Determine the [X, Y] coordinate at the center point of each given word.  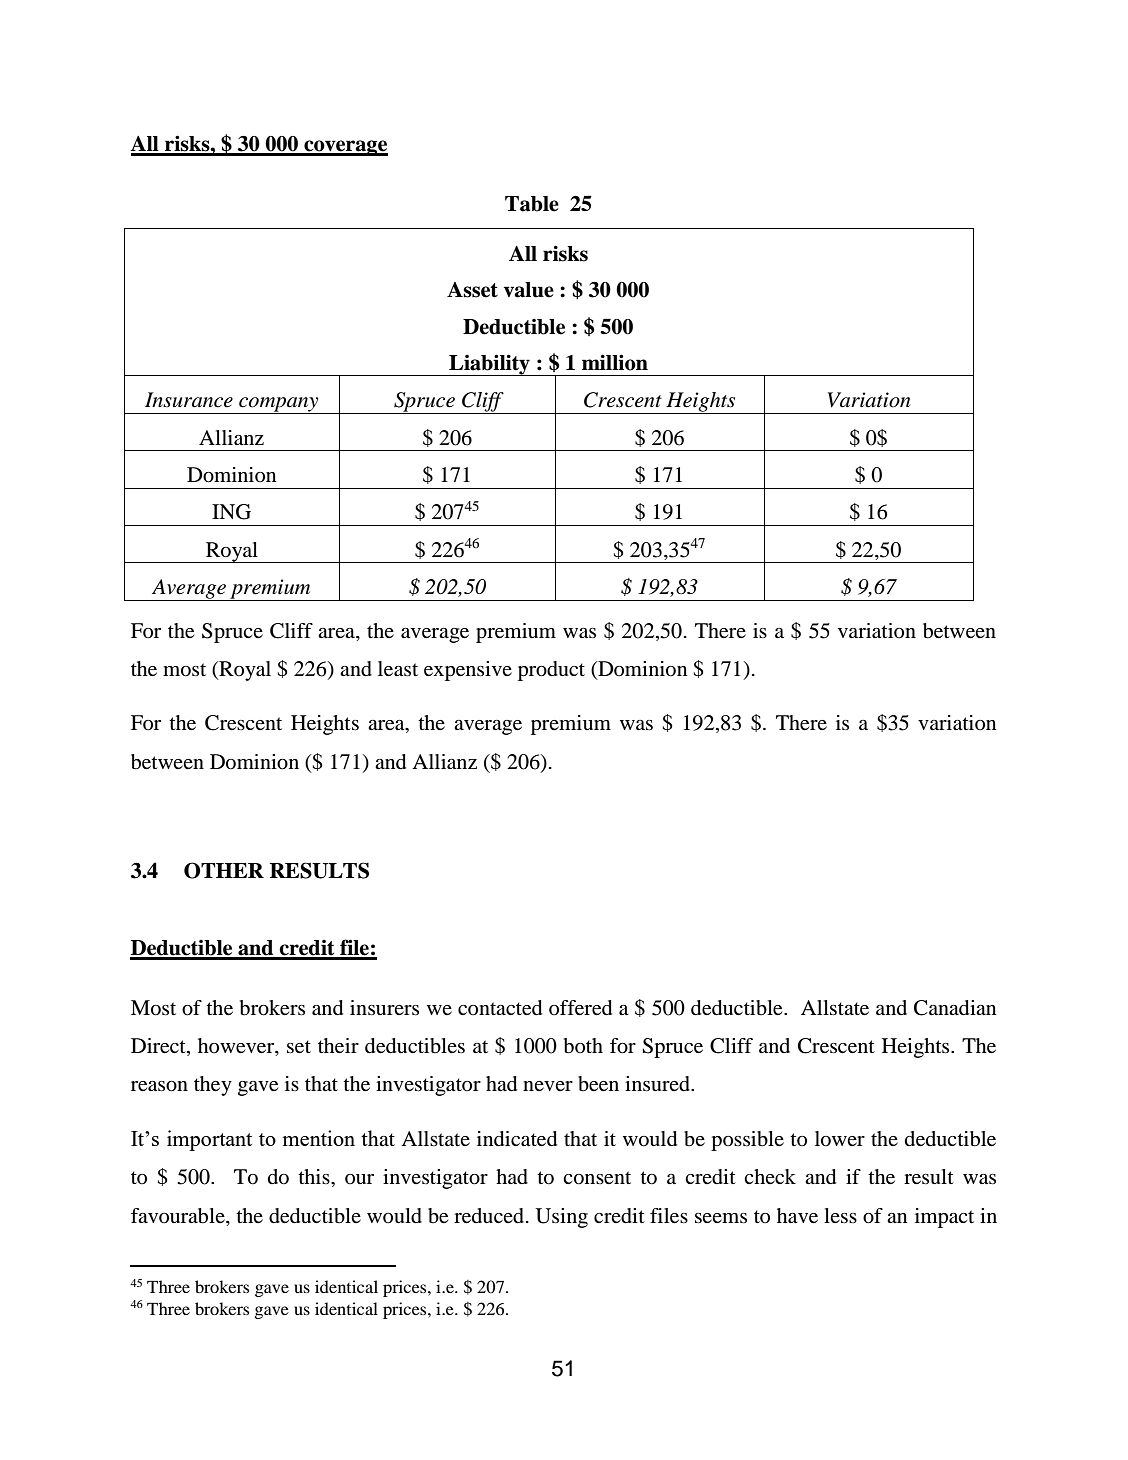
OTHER [224, 870]
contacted [500, 1008]
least [398, 669]
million [615, 362]
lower [840, 1139]
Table [532, 204]
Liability [489, 365]
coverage [345, 148]
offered [580, 1008]
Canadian [955, 1008]
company [279, 405]
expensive [468, 671]
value [529, 290]
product [551, 671]
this [315, 1176]
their [338, 1046]
